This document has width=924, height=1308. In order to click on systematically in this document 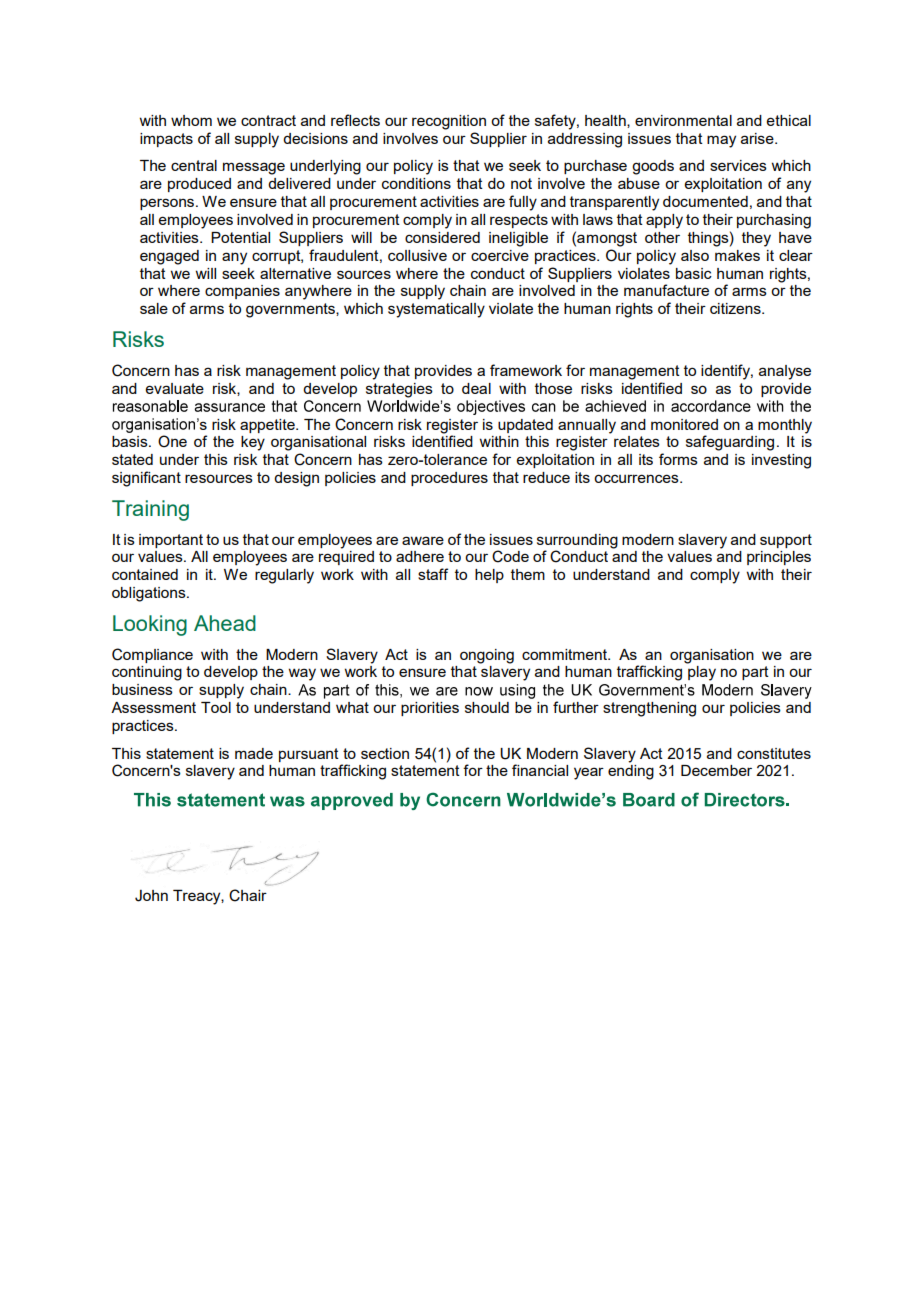, I will do `click(436, 310)`.
